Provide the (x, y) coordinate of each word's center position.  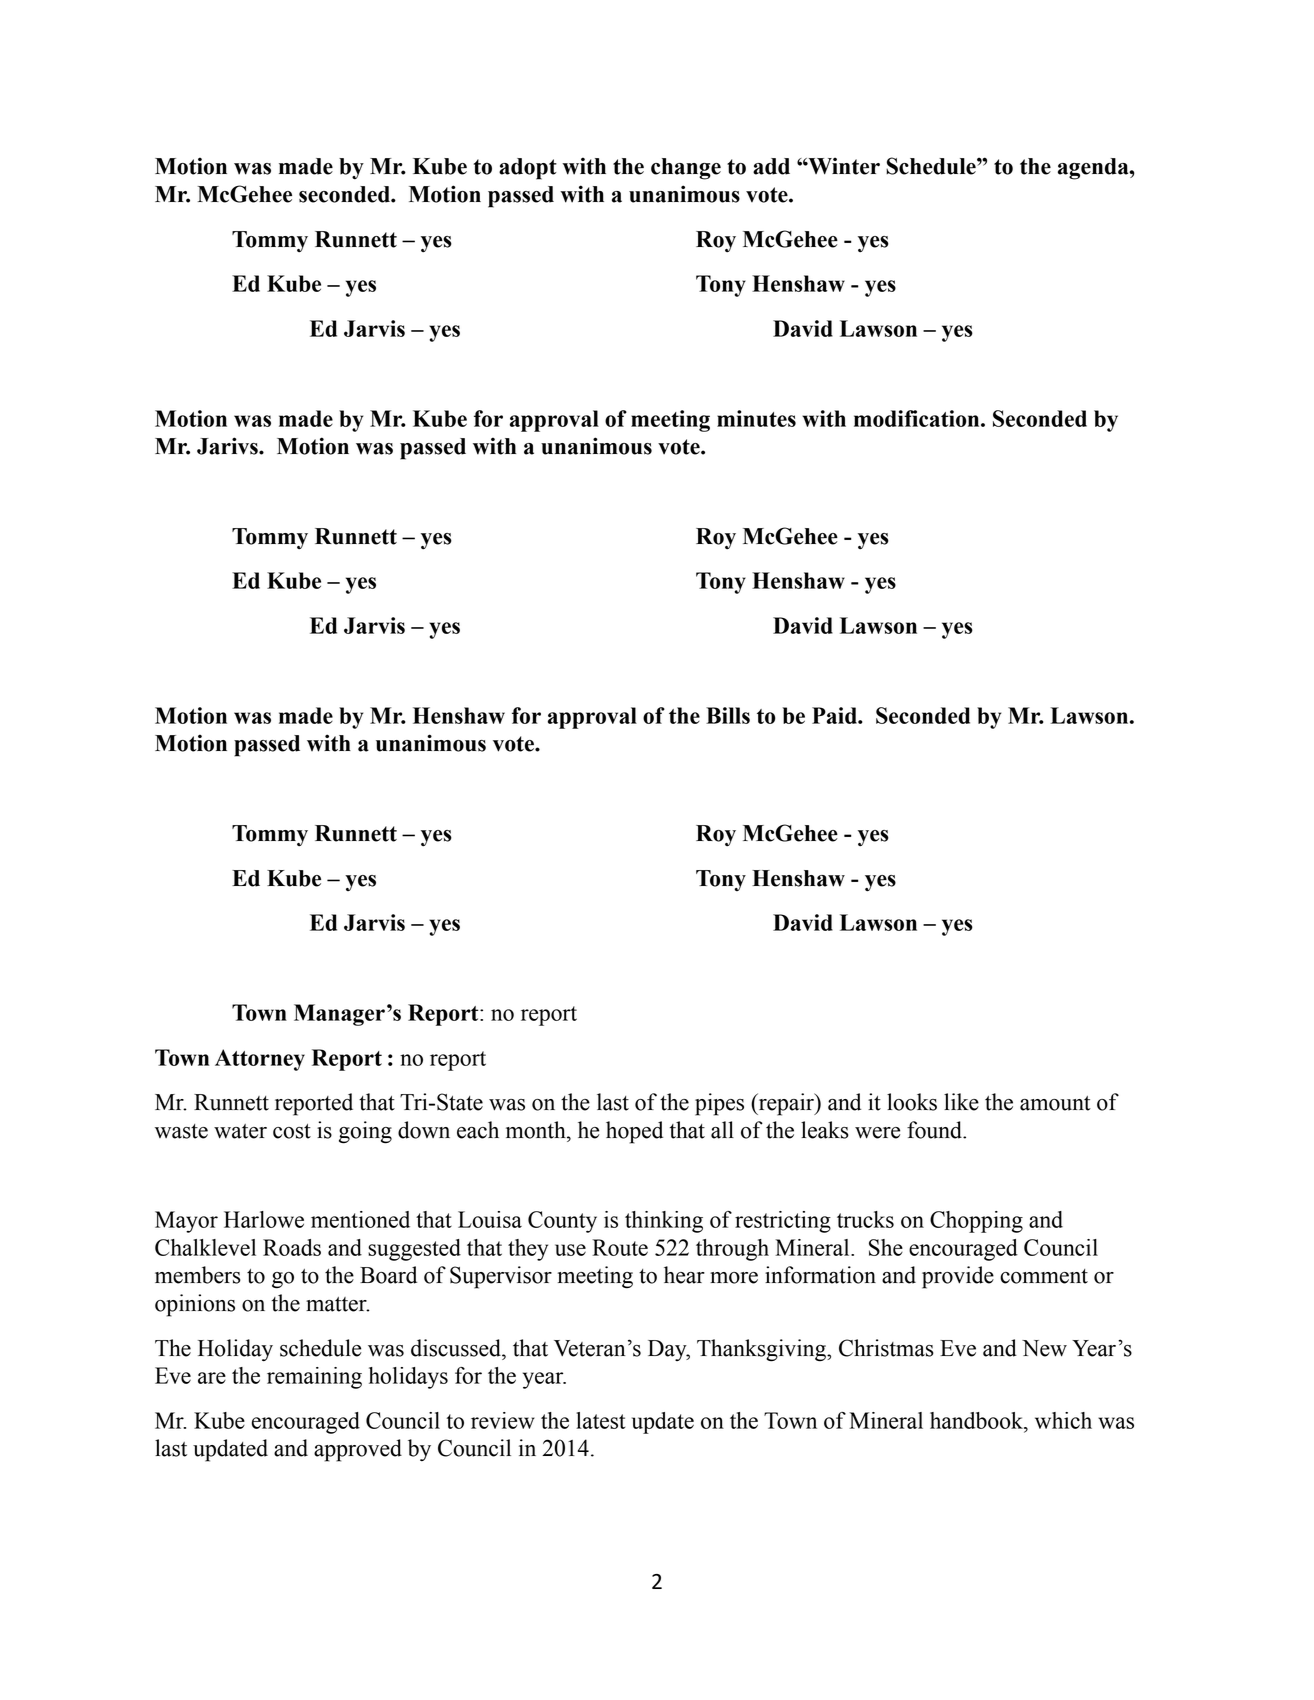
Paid (835, 715)
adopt (528, 169)
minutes (756, 418)
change (686, 169)
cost (292, 1131)
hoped (634, 1132)
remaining (314, 1378)
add (771, 166)
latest (600, 1420)
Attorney (260, 1060)
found (935, 1130)
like (961, 1102)
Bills (728, 715)
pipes (719, 1104)
